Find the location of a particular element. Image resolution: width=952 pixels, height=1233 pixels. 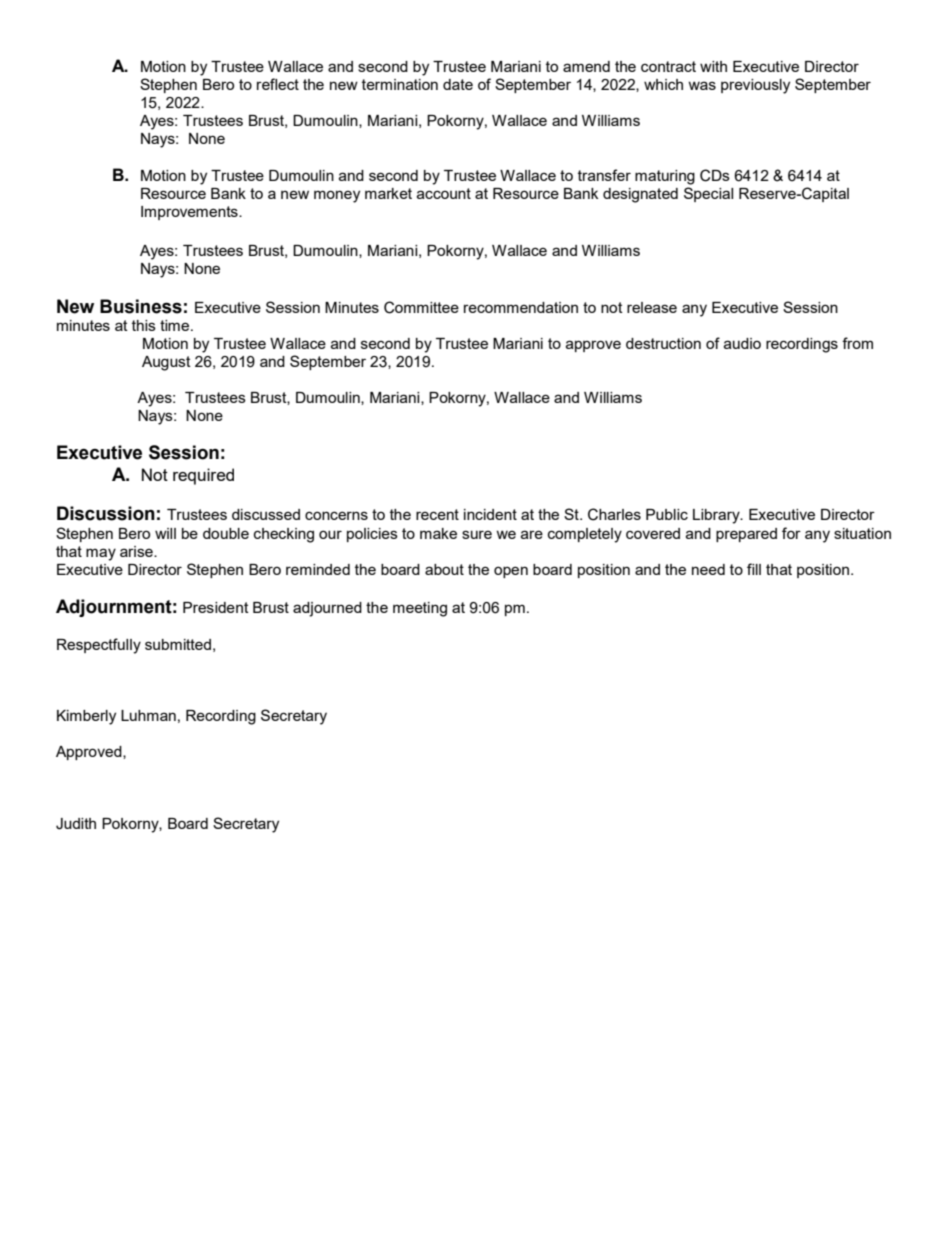

Judith is located at coordinates (76, 824).
